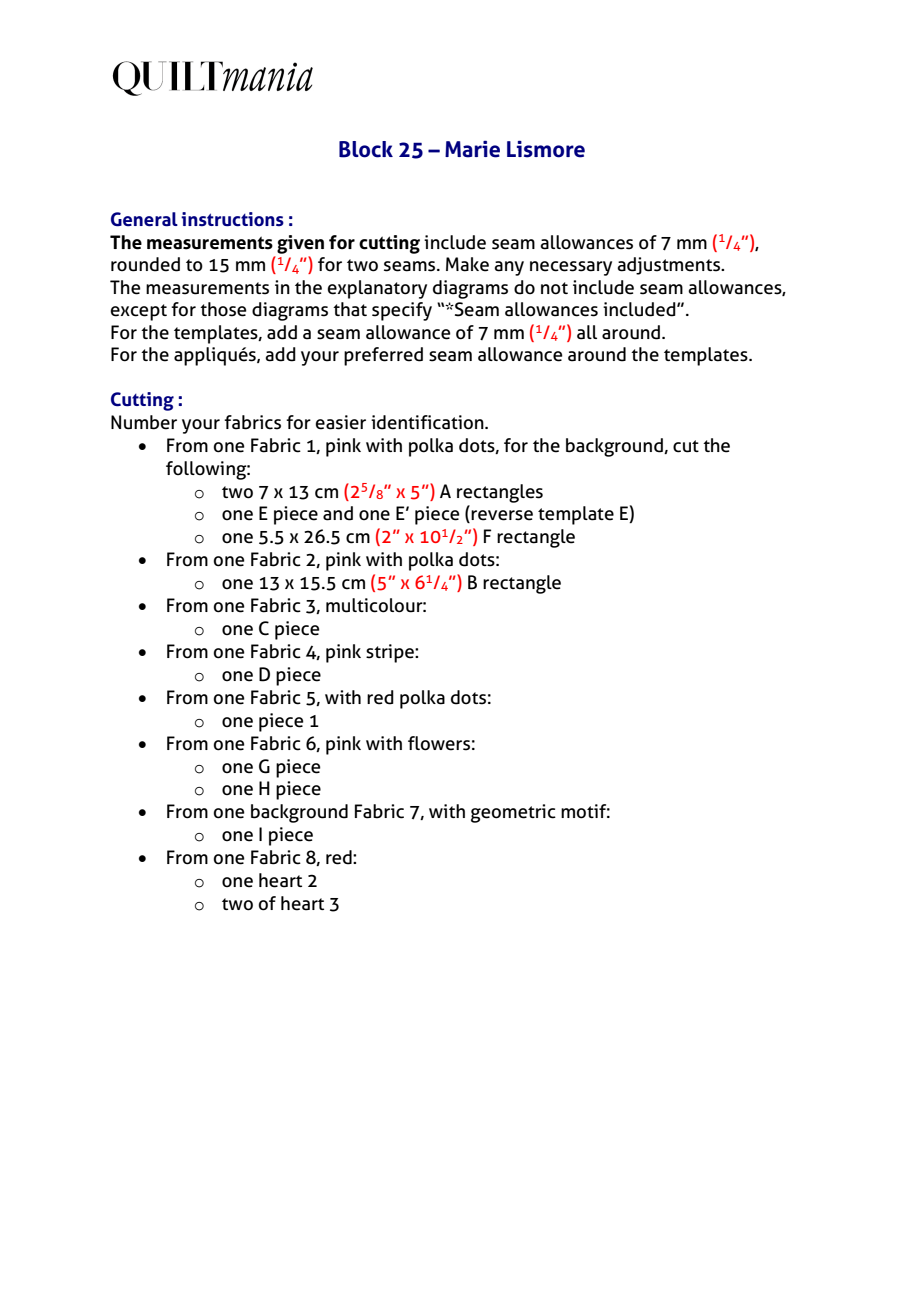 The width and height of the screenshot is (924, 1308). What do you see at coordinates (338, 513) in the screenshot?
I see `and` at bounding box center [338, 513].
